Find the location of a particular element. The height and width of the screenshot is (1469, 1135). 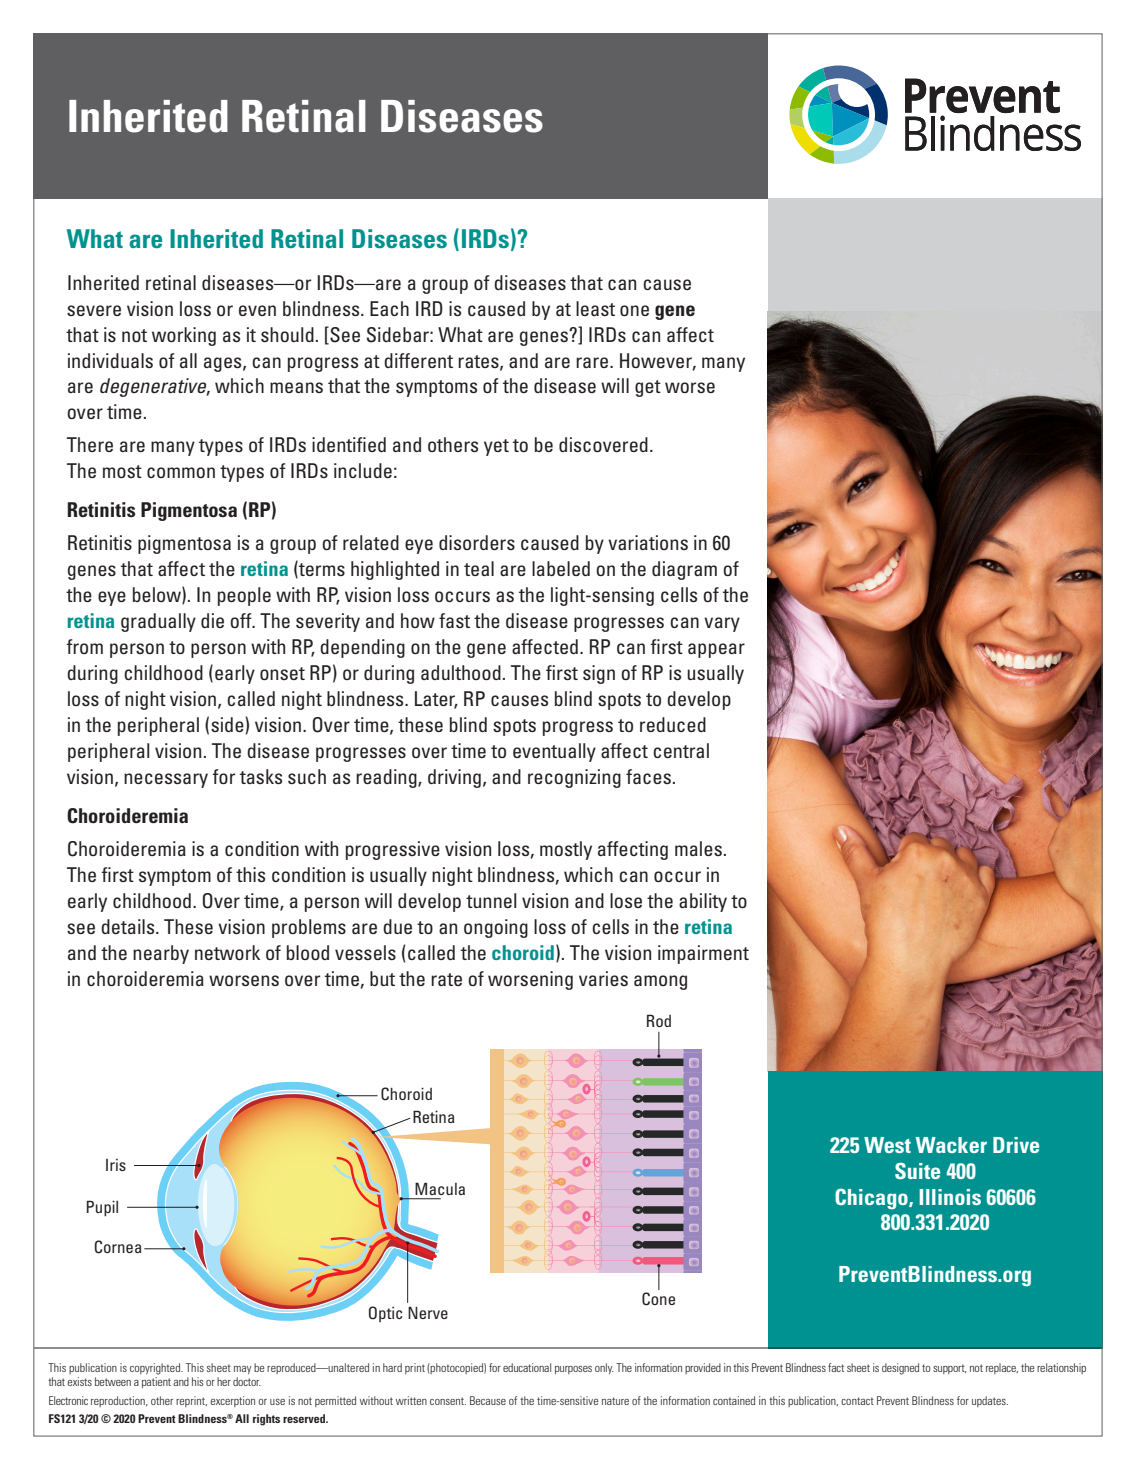

onset is located at coordinates (282, 673).
